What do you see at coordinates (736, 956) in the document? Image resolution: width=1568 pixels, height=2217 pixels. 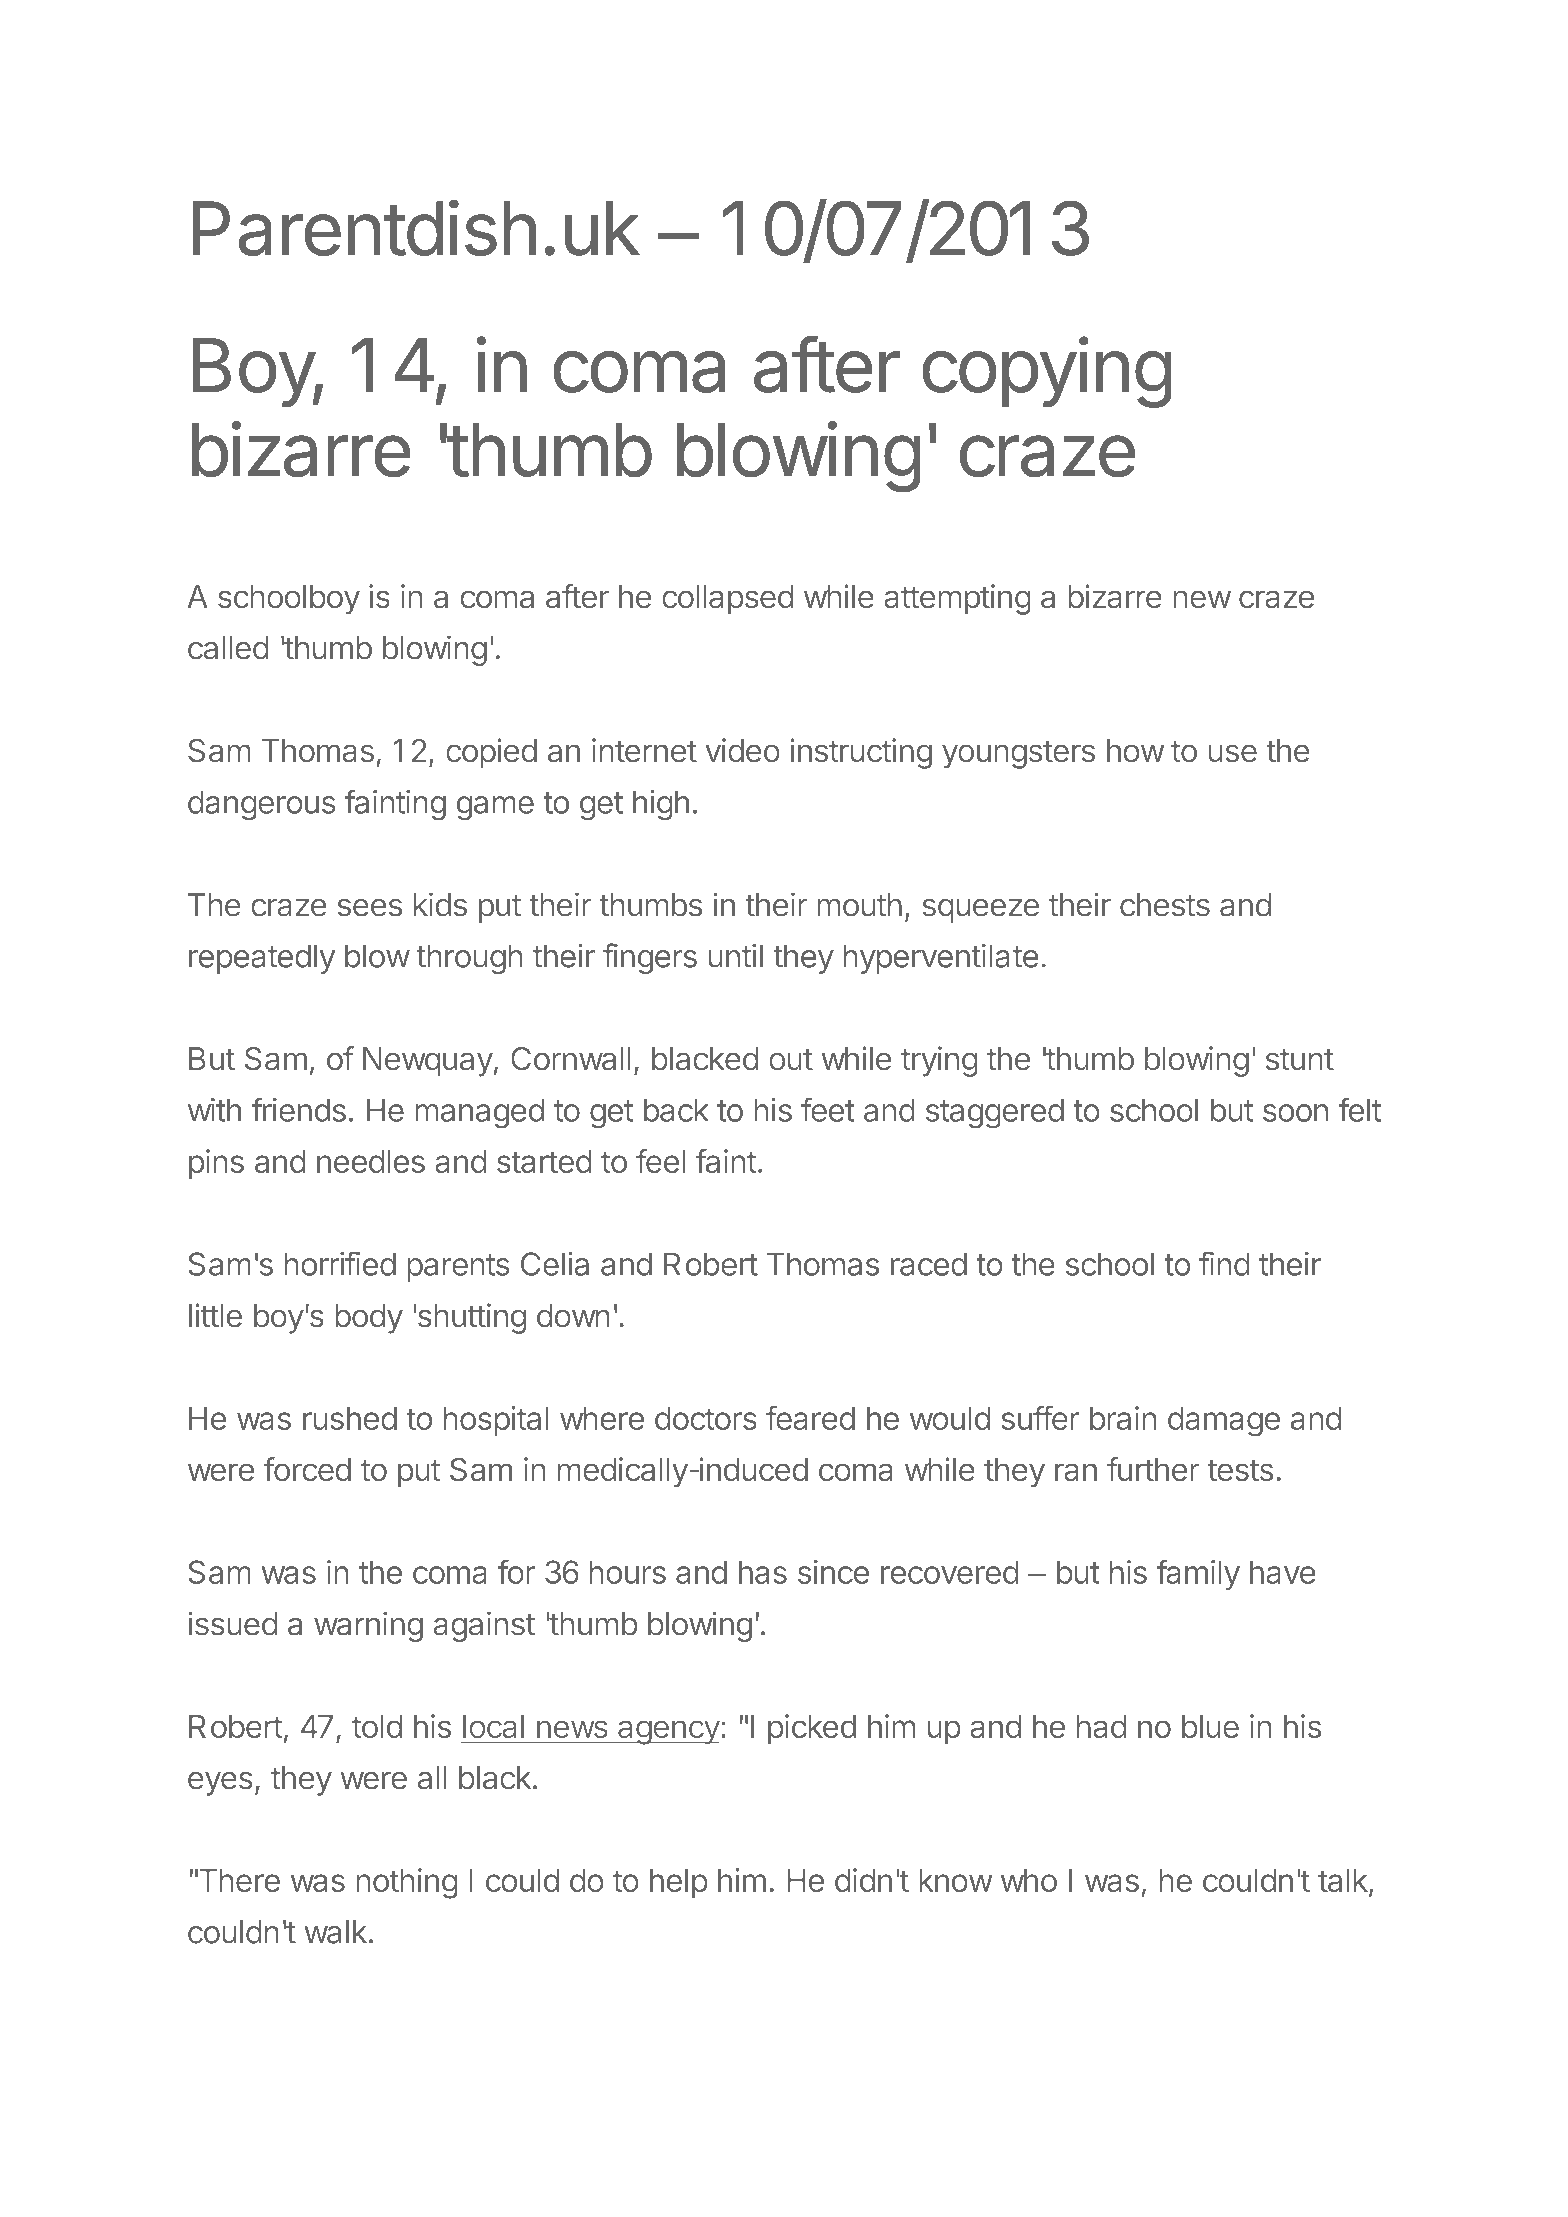 I see `until` at bounding box center [736, 956].
